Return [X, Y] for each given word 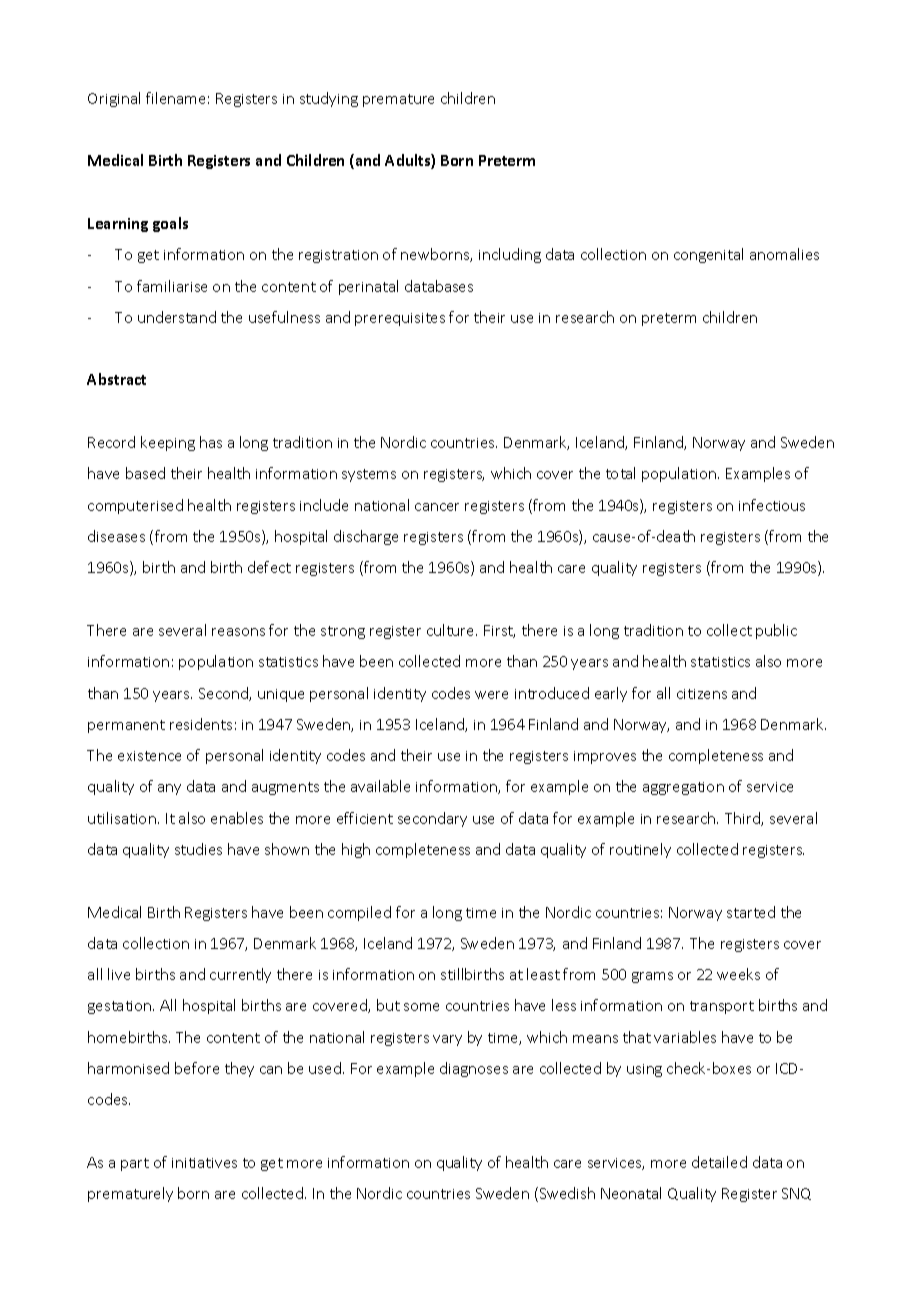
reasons [238, 632]
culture [452, 630]
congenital [708, 255]
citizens [702, 694]
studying [329, 99]
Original [114, 99]
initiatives [204, 1163]
